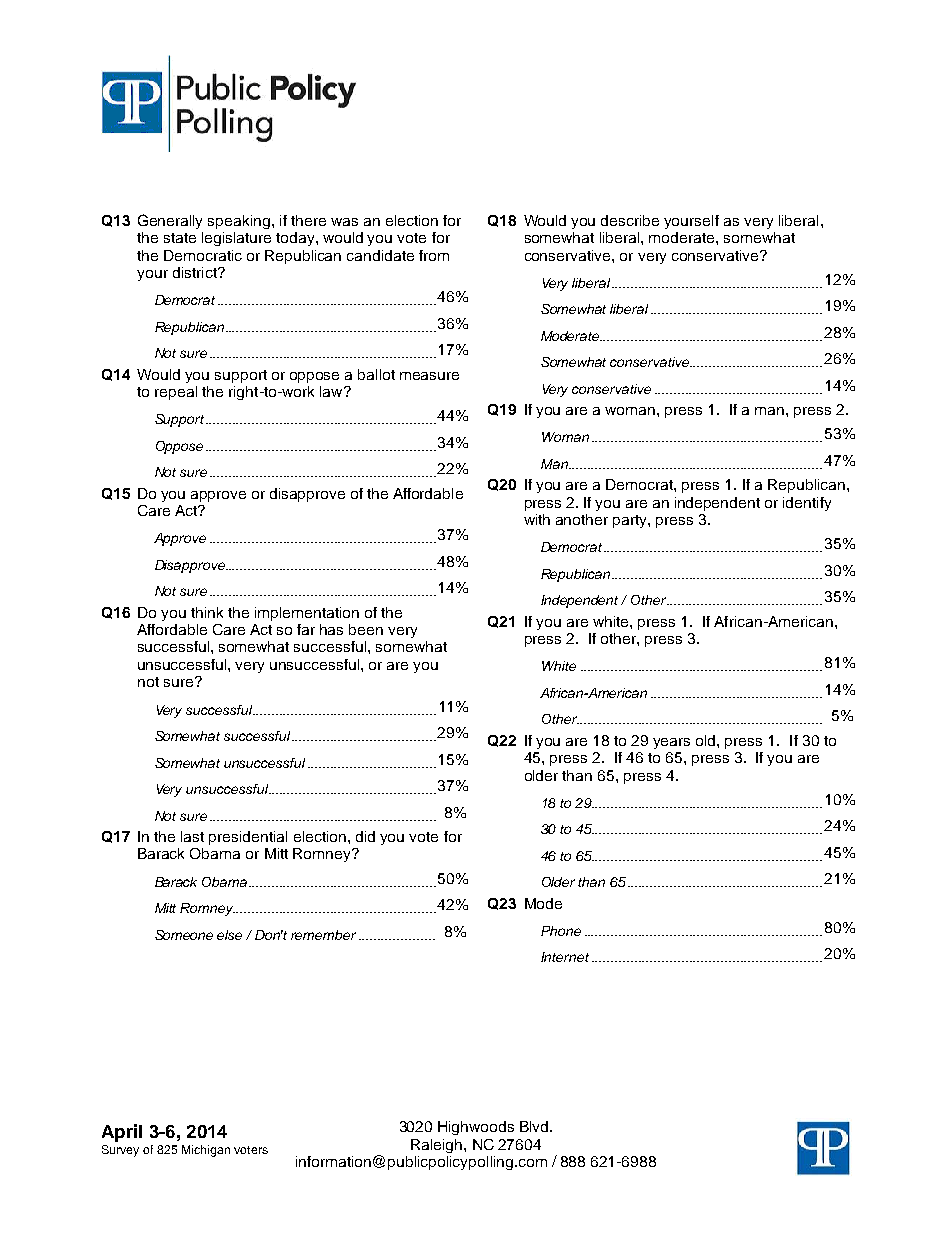  What do you see at coordinates (206, 1151) in the page?
I see `Michigan` at bounding box center [206, 1151].
